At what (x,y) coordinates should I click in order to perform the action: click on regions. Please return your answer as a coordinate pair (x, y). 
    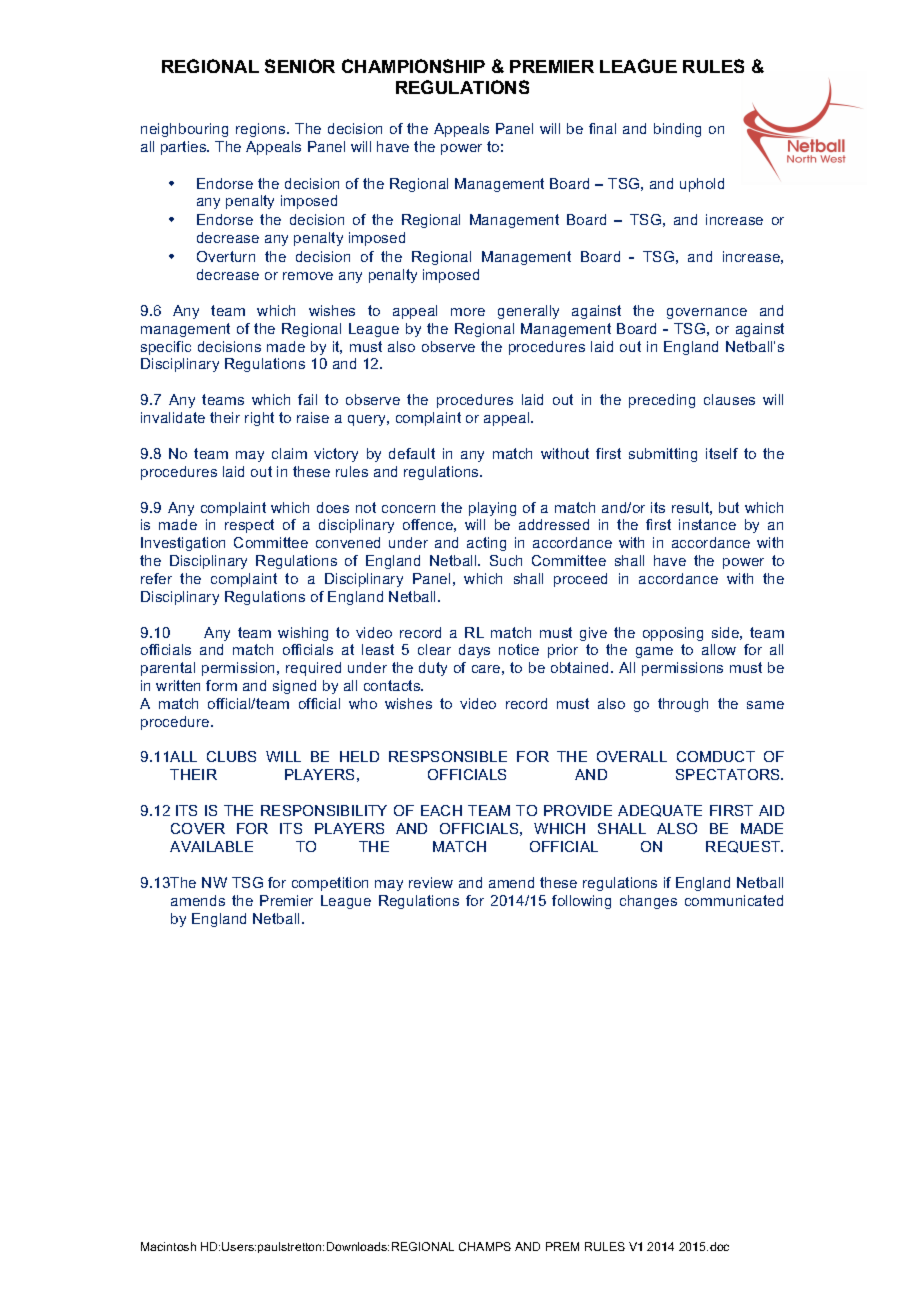
    Looking at the image, I should click on (262, 130).
